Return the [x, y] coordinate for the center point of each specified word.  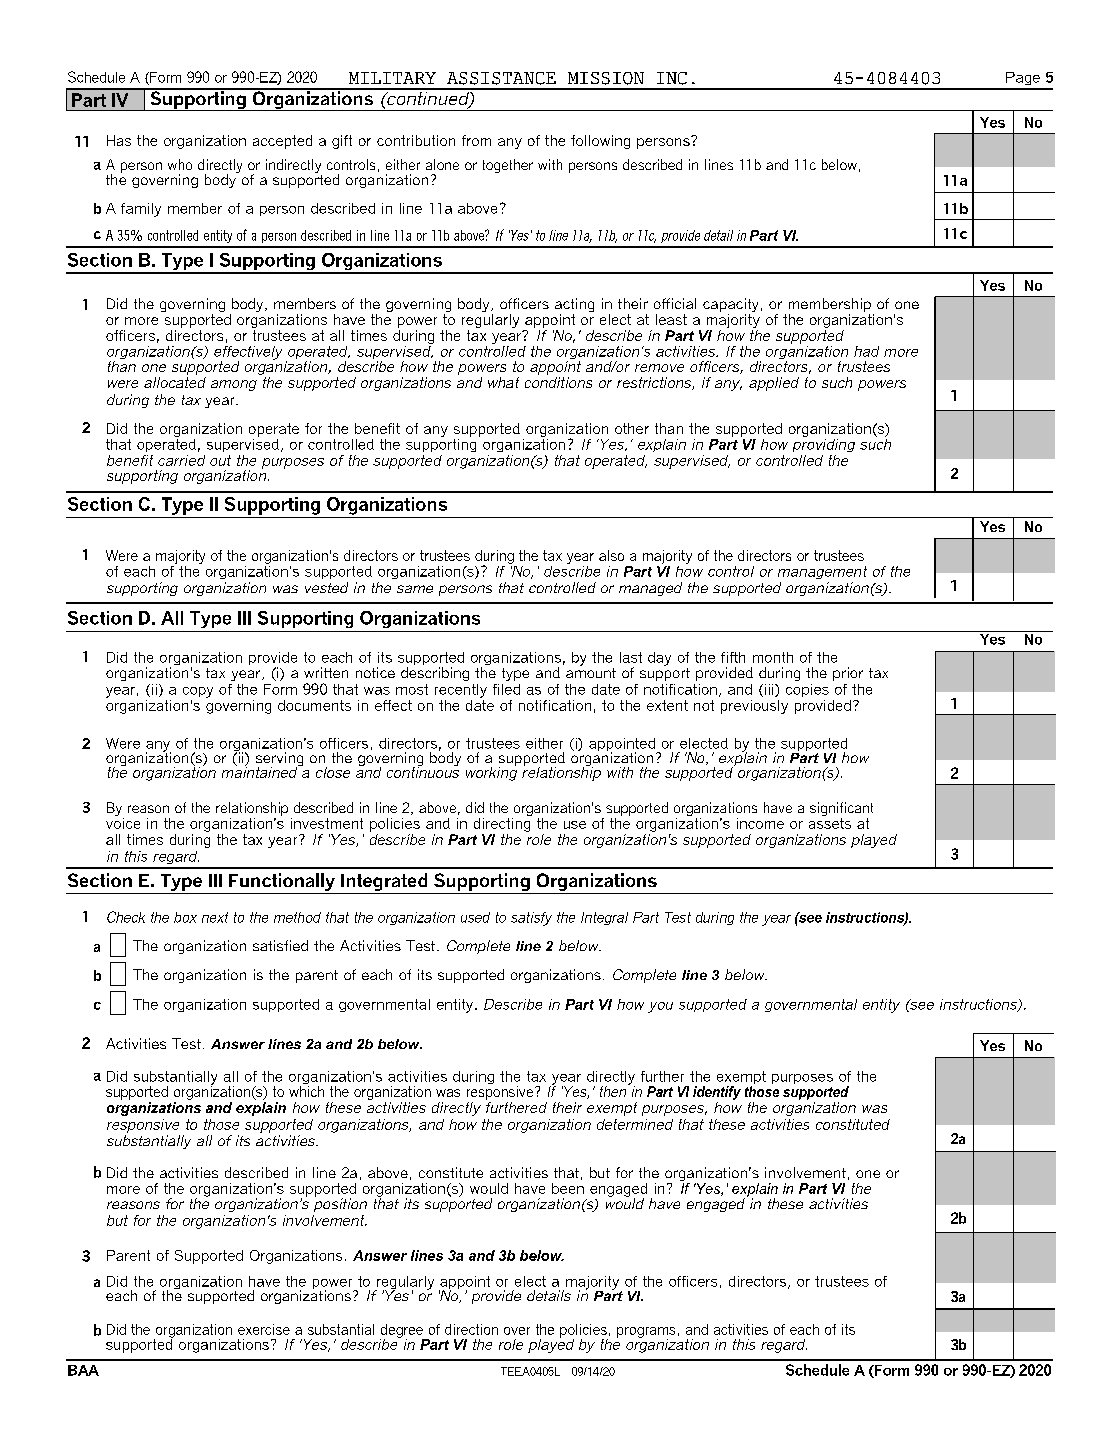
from [476, 140]
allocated [175, 381]
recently [461, 691]
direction [471, 1329]
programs [646, 1333]
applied [774, 384]
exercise [264, 1329]
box [185, 917]
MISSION [606, 78]
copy [198, 692]
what [503, 382]
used [475, 917]
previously [754, 707]
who [180, 164]
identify [717, 1093]
